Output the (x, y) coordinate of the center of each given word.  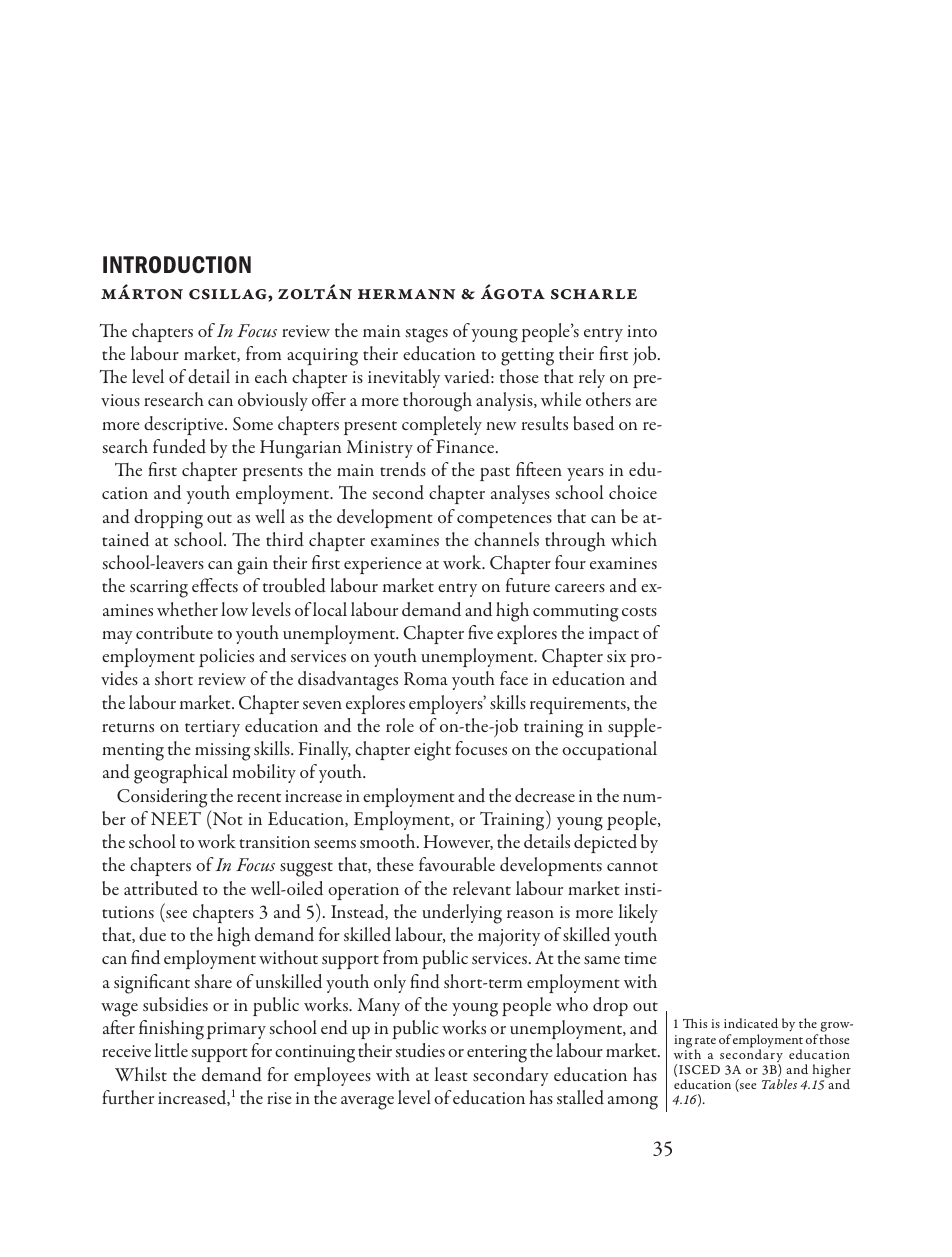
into (642, 331)
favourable (457, 864)
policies (226, 657)
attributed (161, 888)
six (616, 656)
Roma (426, 678)
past (495, 474)
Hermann (406, 294)
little (171, 1050)
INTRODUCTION (177, 265)
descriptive (185, 425)
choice (633, 492)
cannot (632, 866)
